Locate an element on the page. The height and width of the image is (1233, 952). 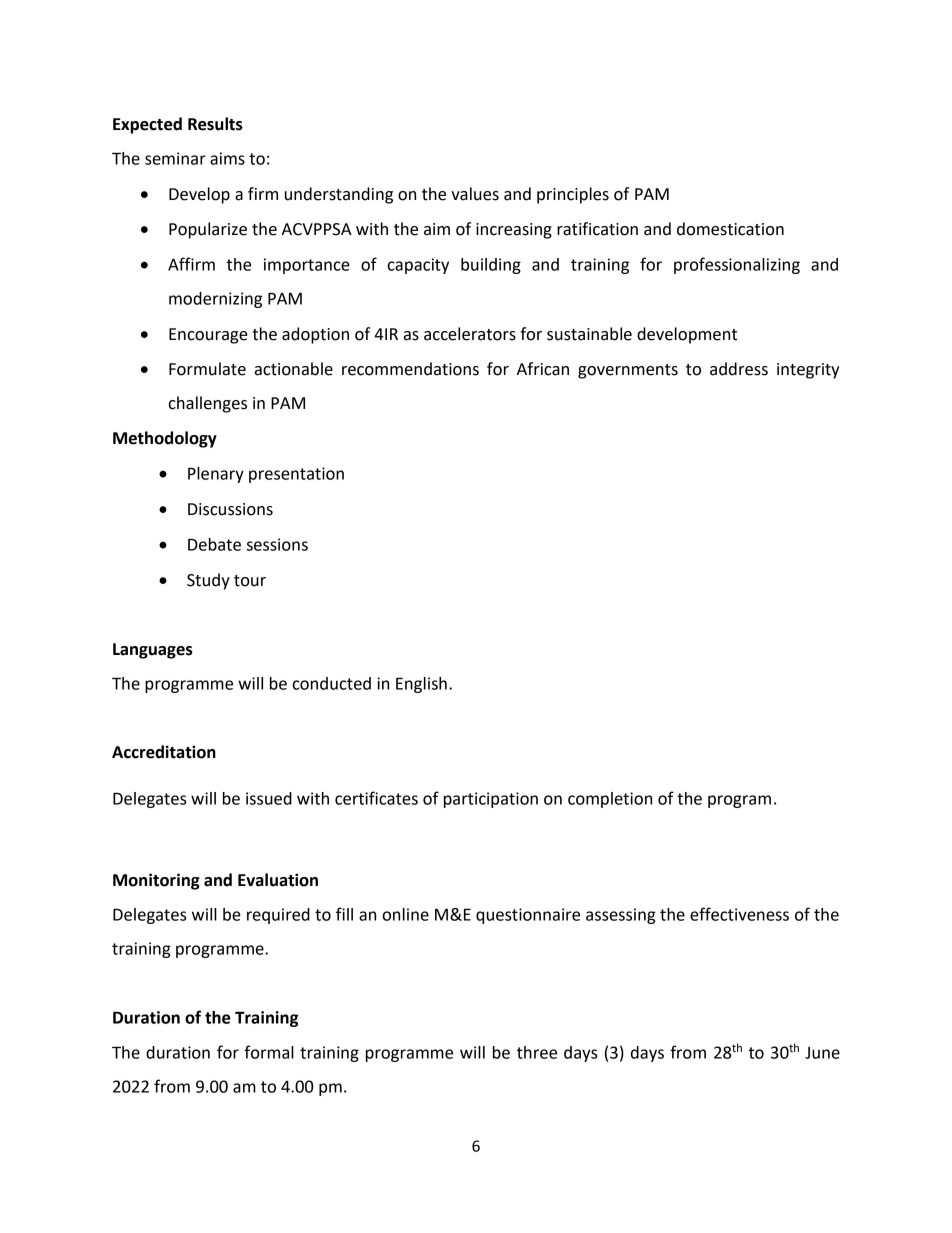
formal is located at coordinates (269, 1052).
